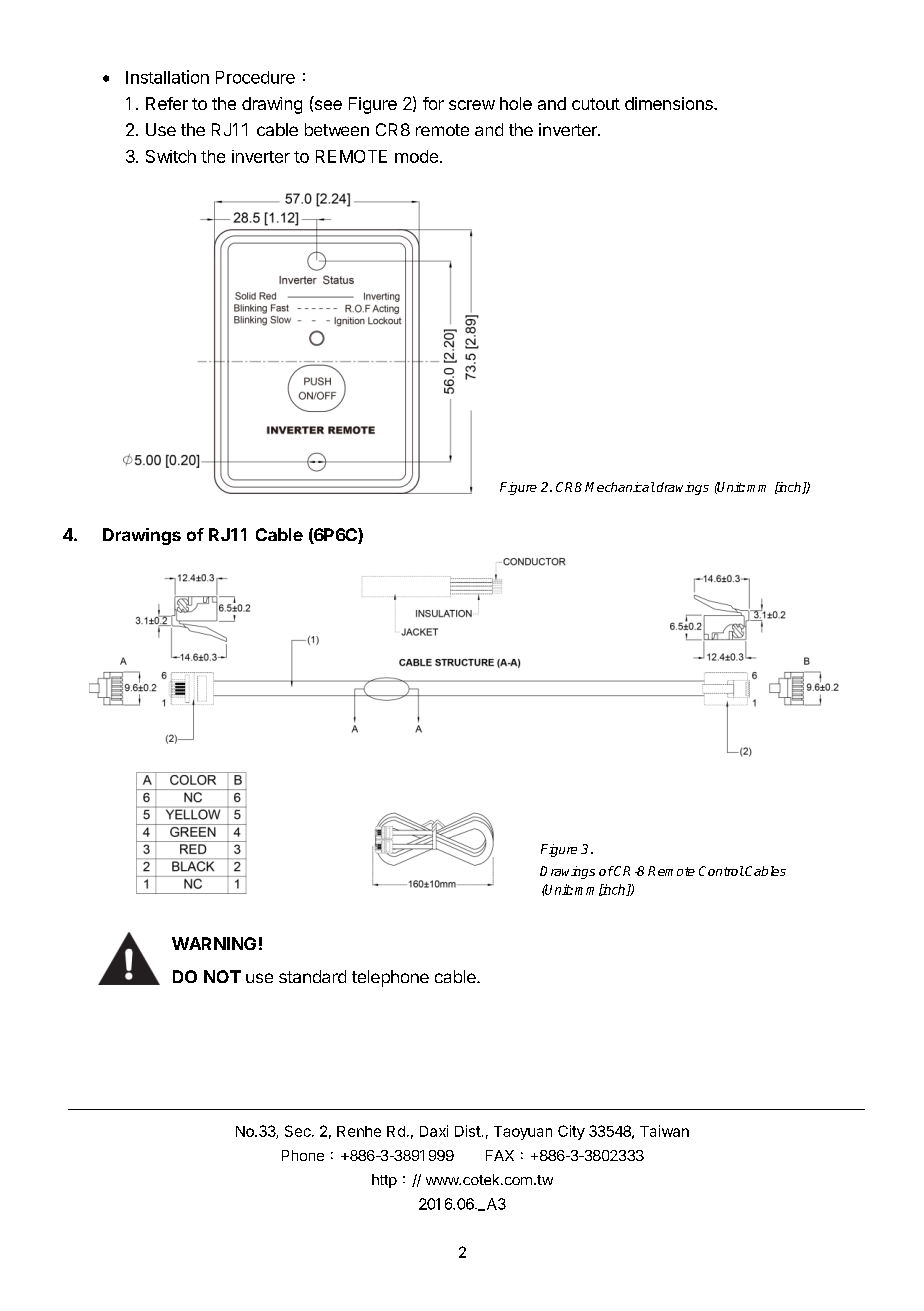  What do you see at coordinates (468, 1131) in the document?
I see `Dist` at bounding box center [468, 1131].
